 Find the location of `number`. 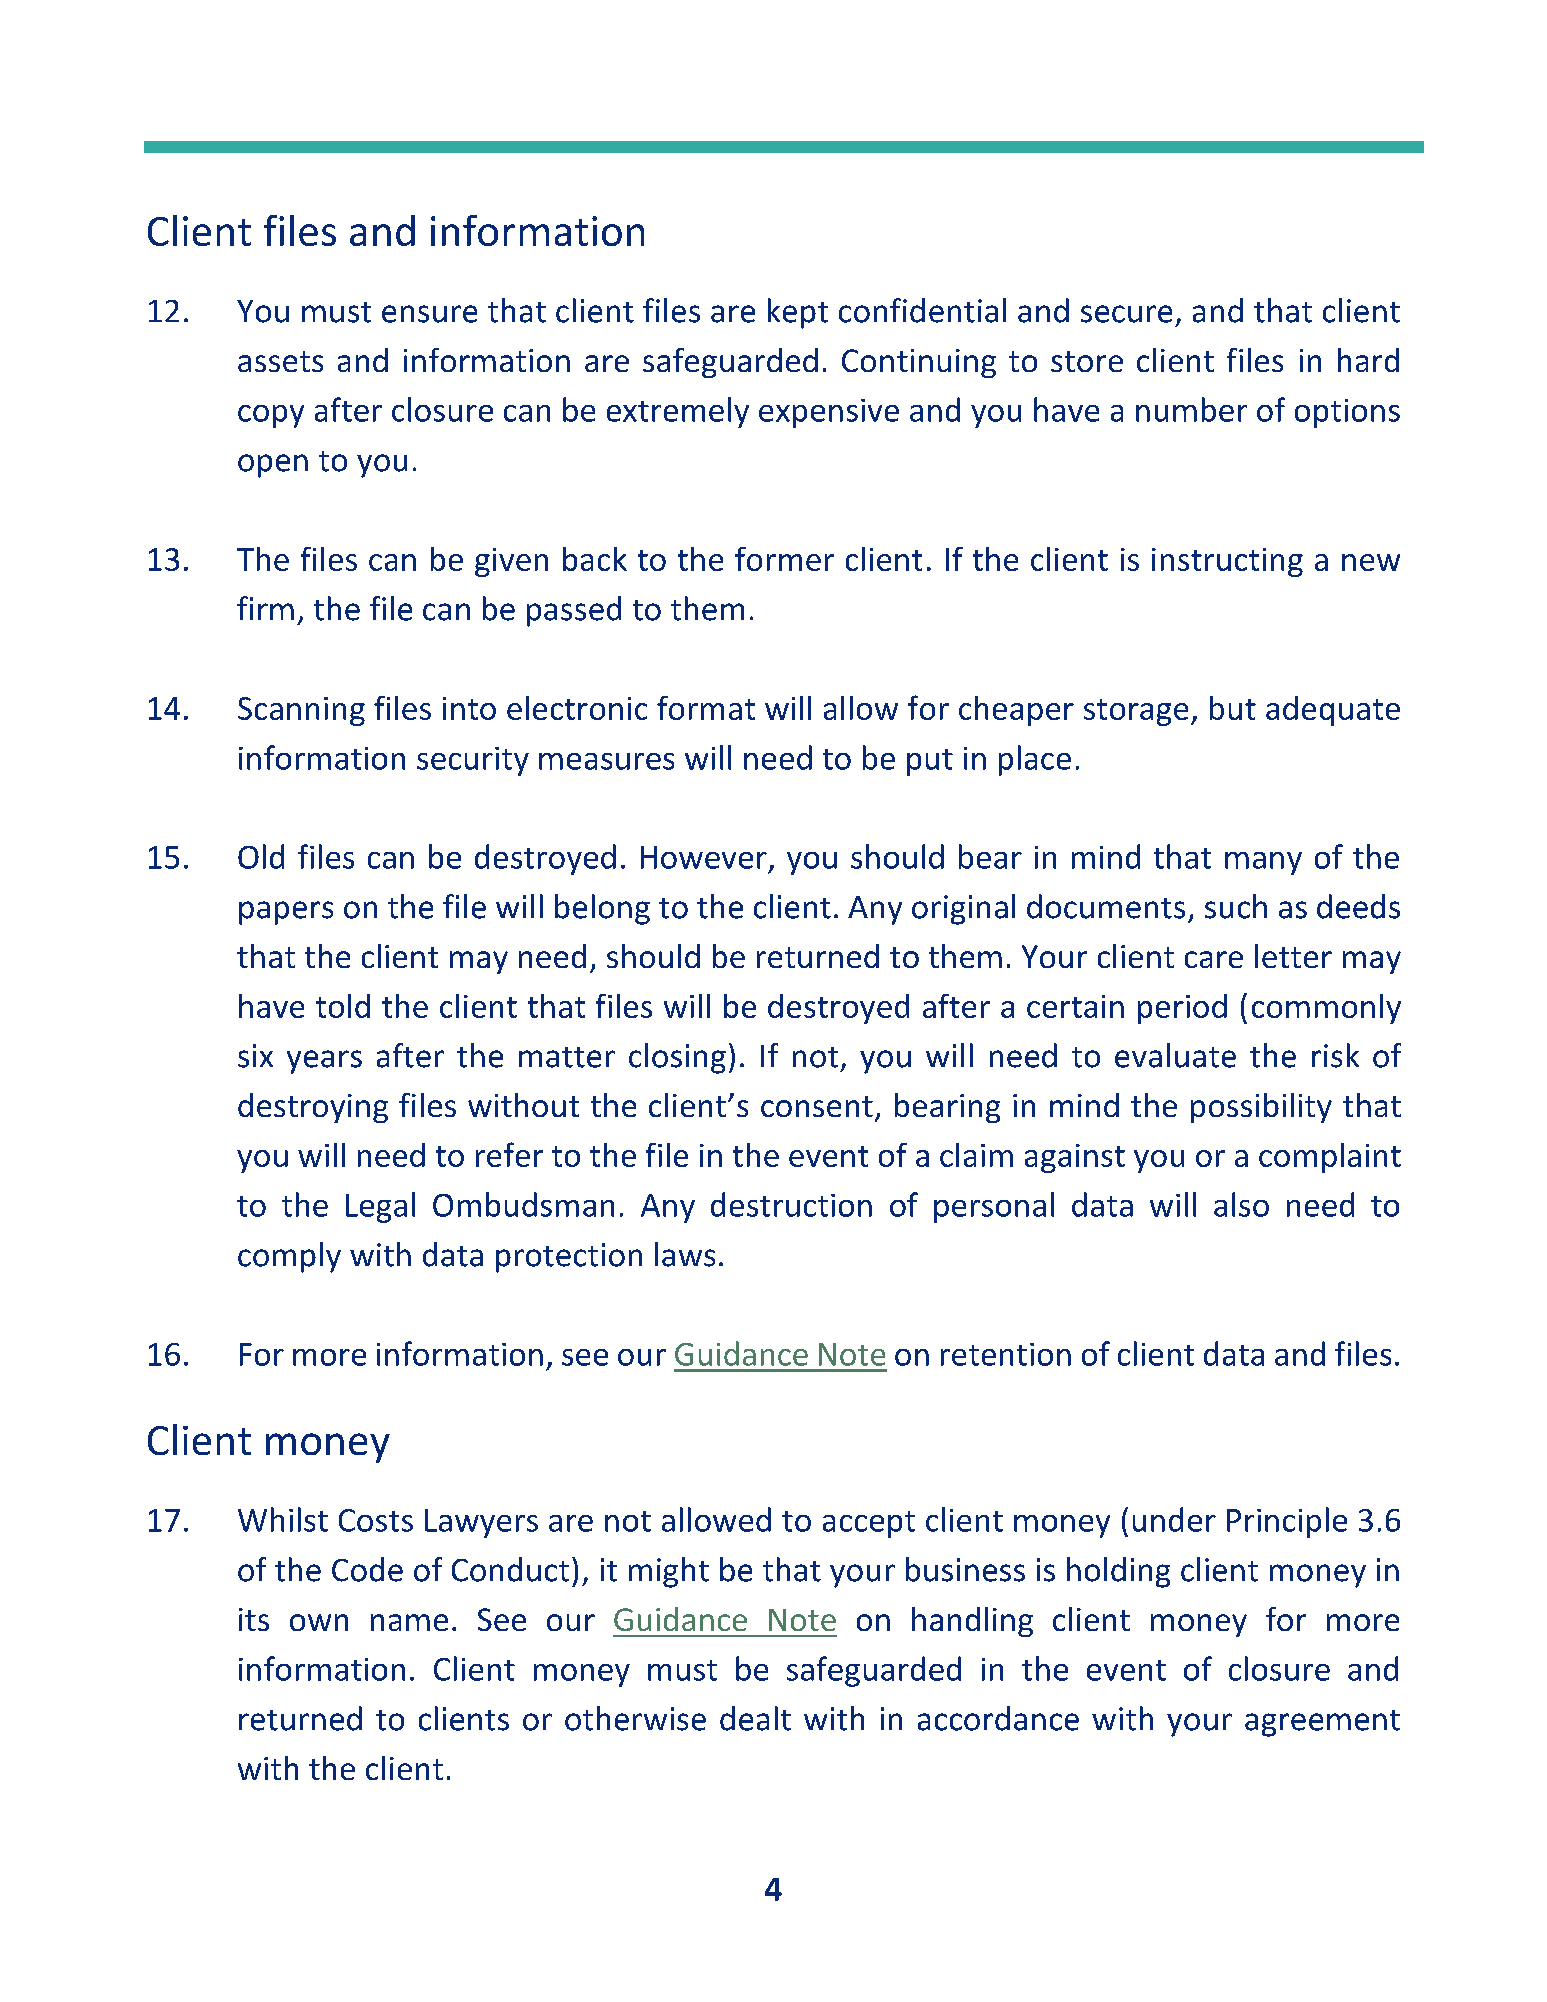

number is located at coordinates (1191, 409).
